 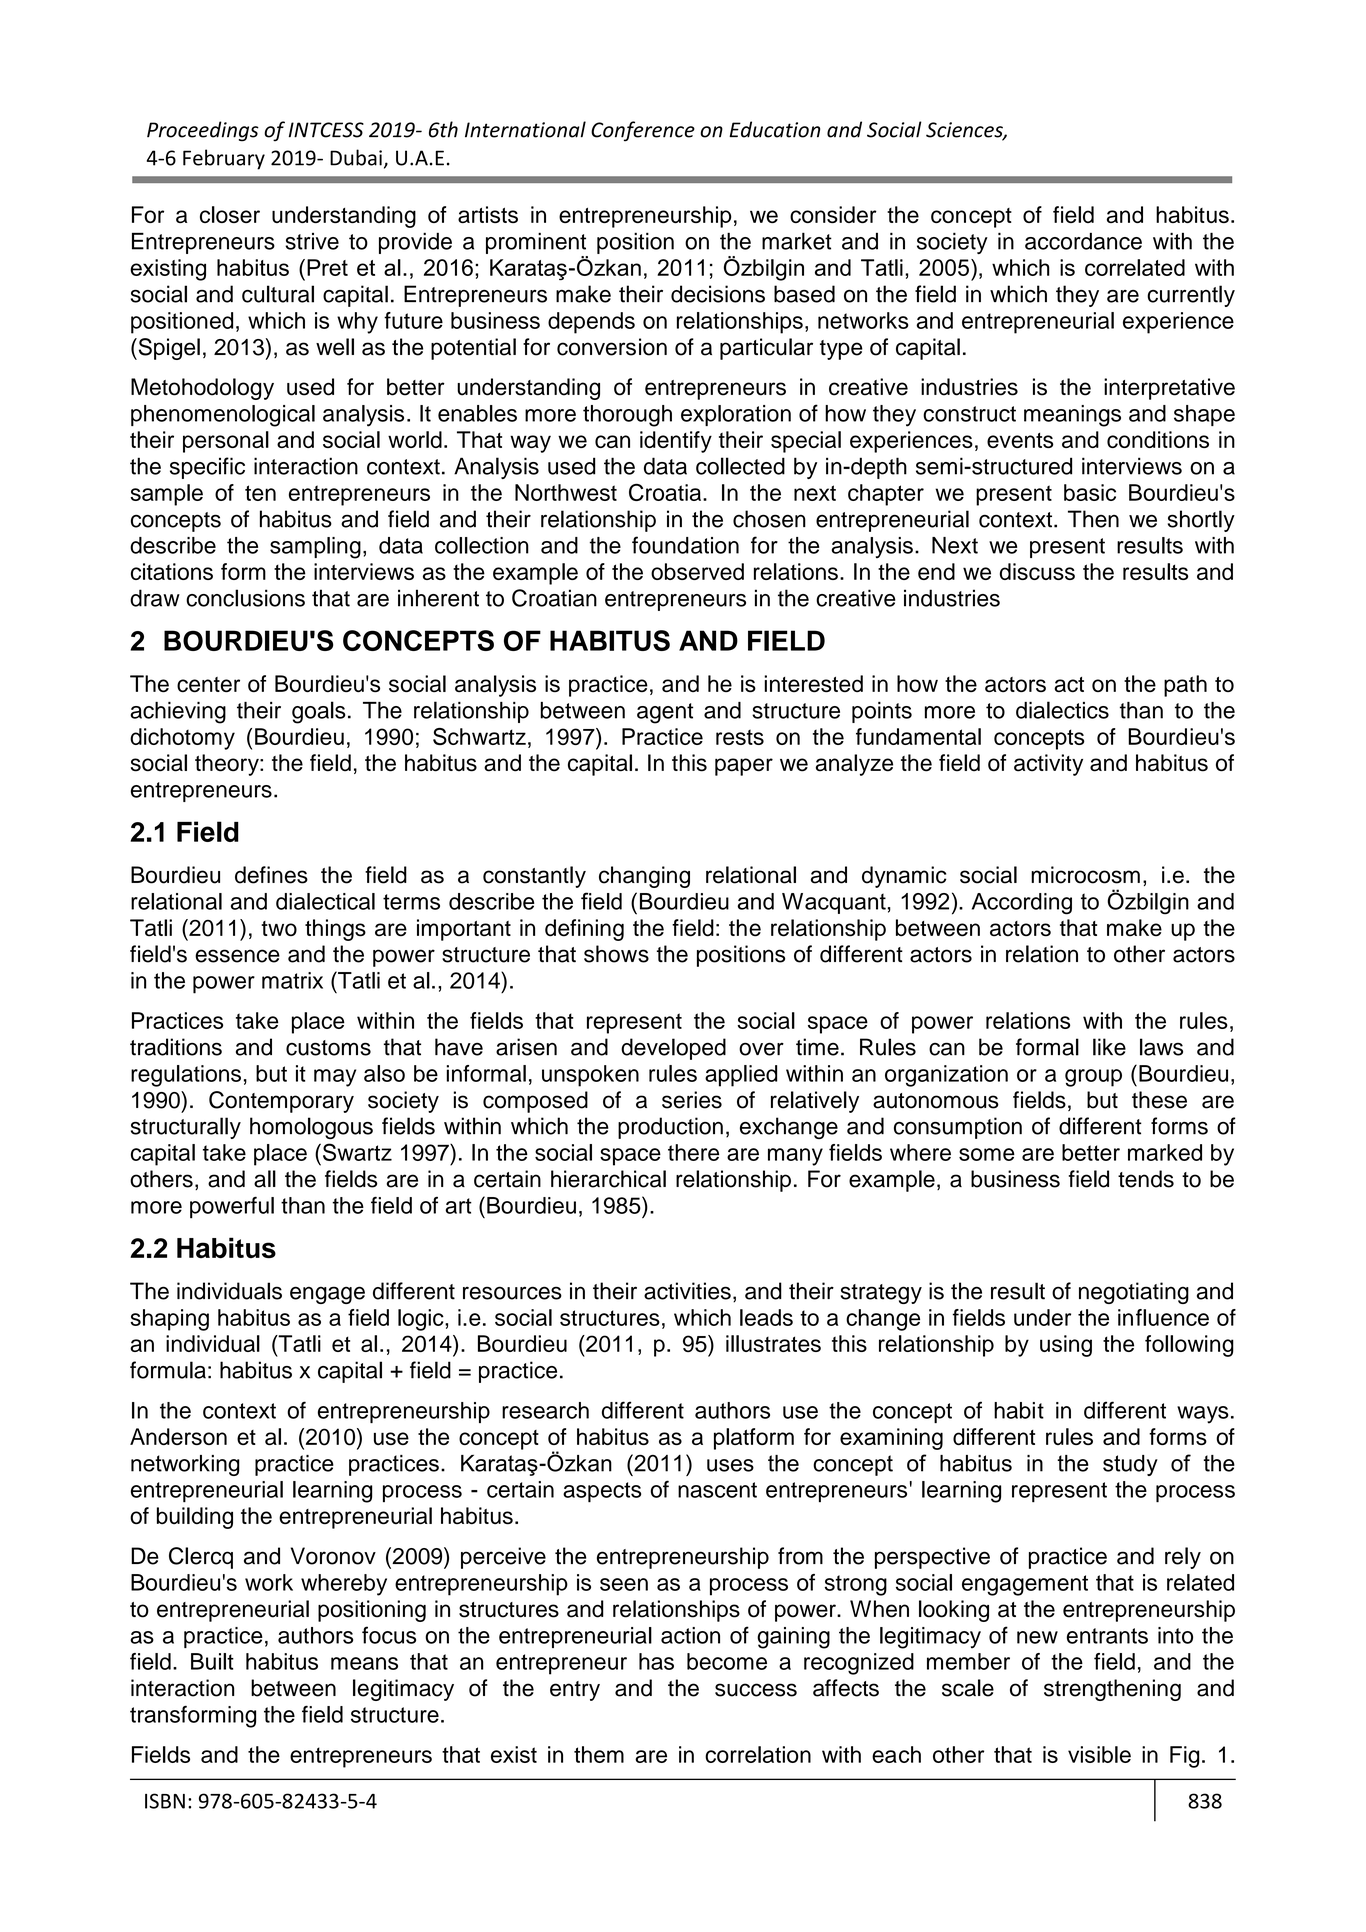 I want to click on goals, so click(x=318, y=712).
